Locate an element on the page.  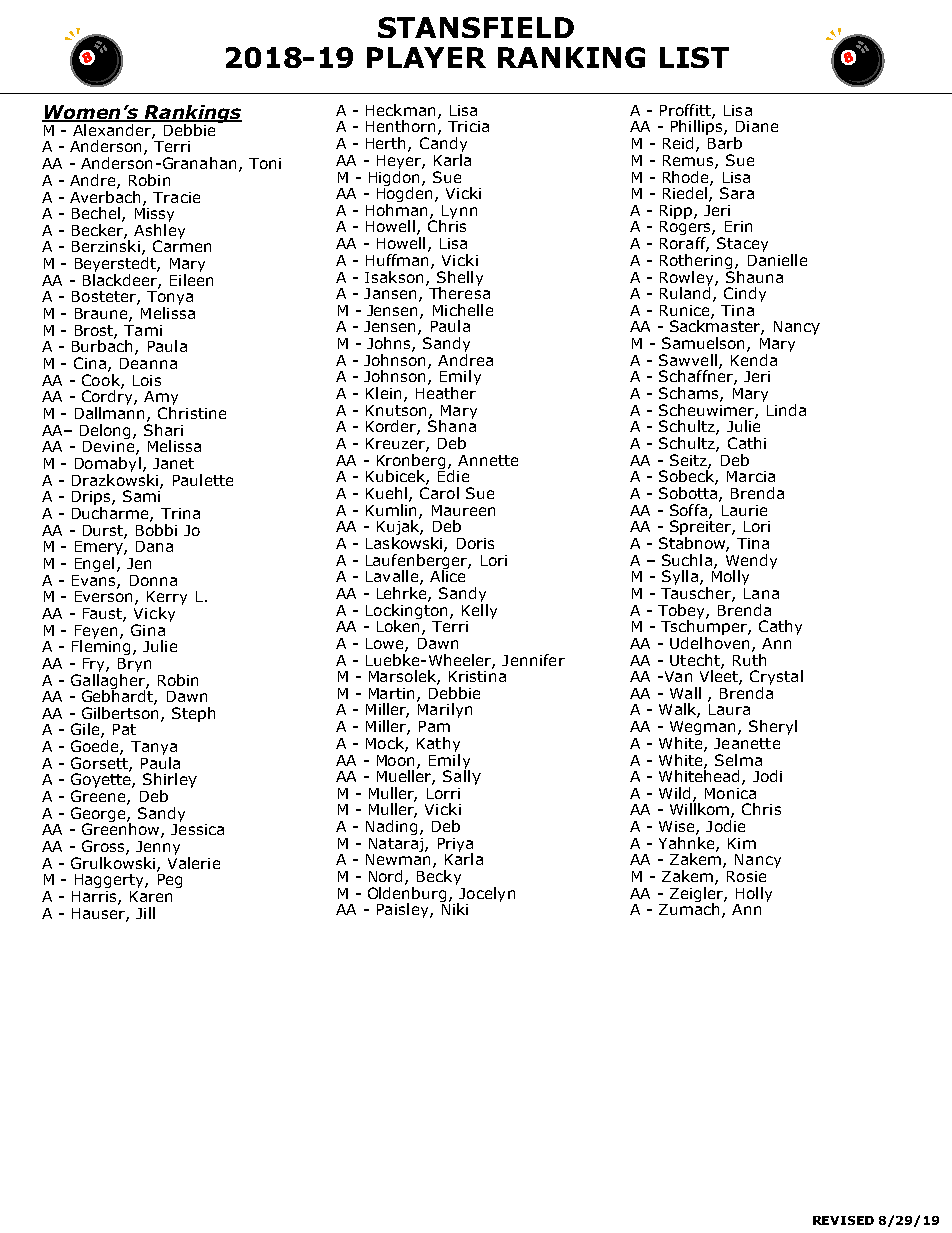
Ruth is located at coordinates (749, 658).
